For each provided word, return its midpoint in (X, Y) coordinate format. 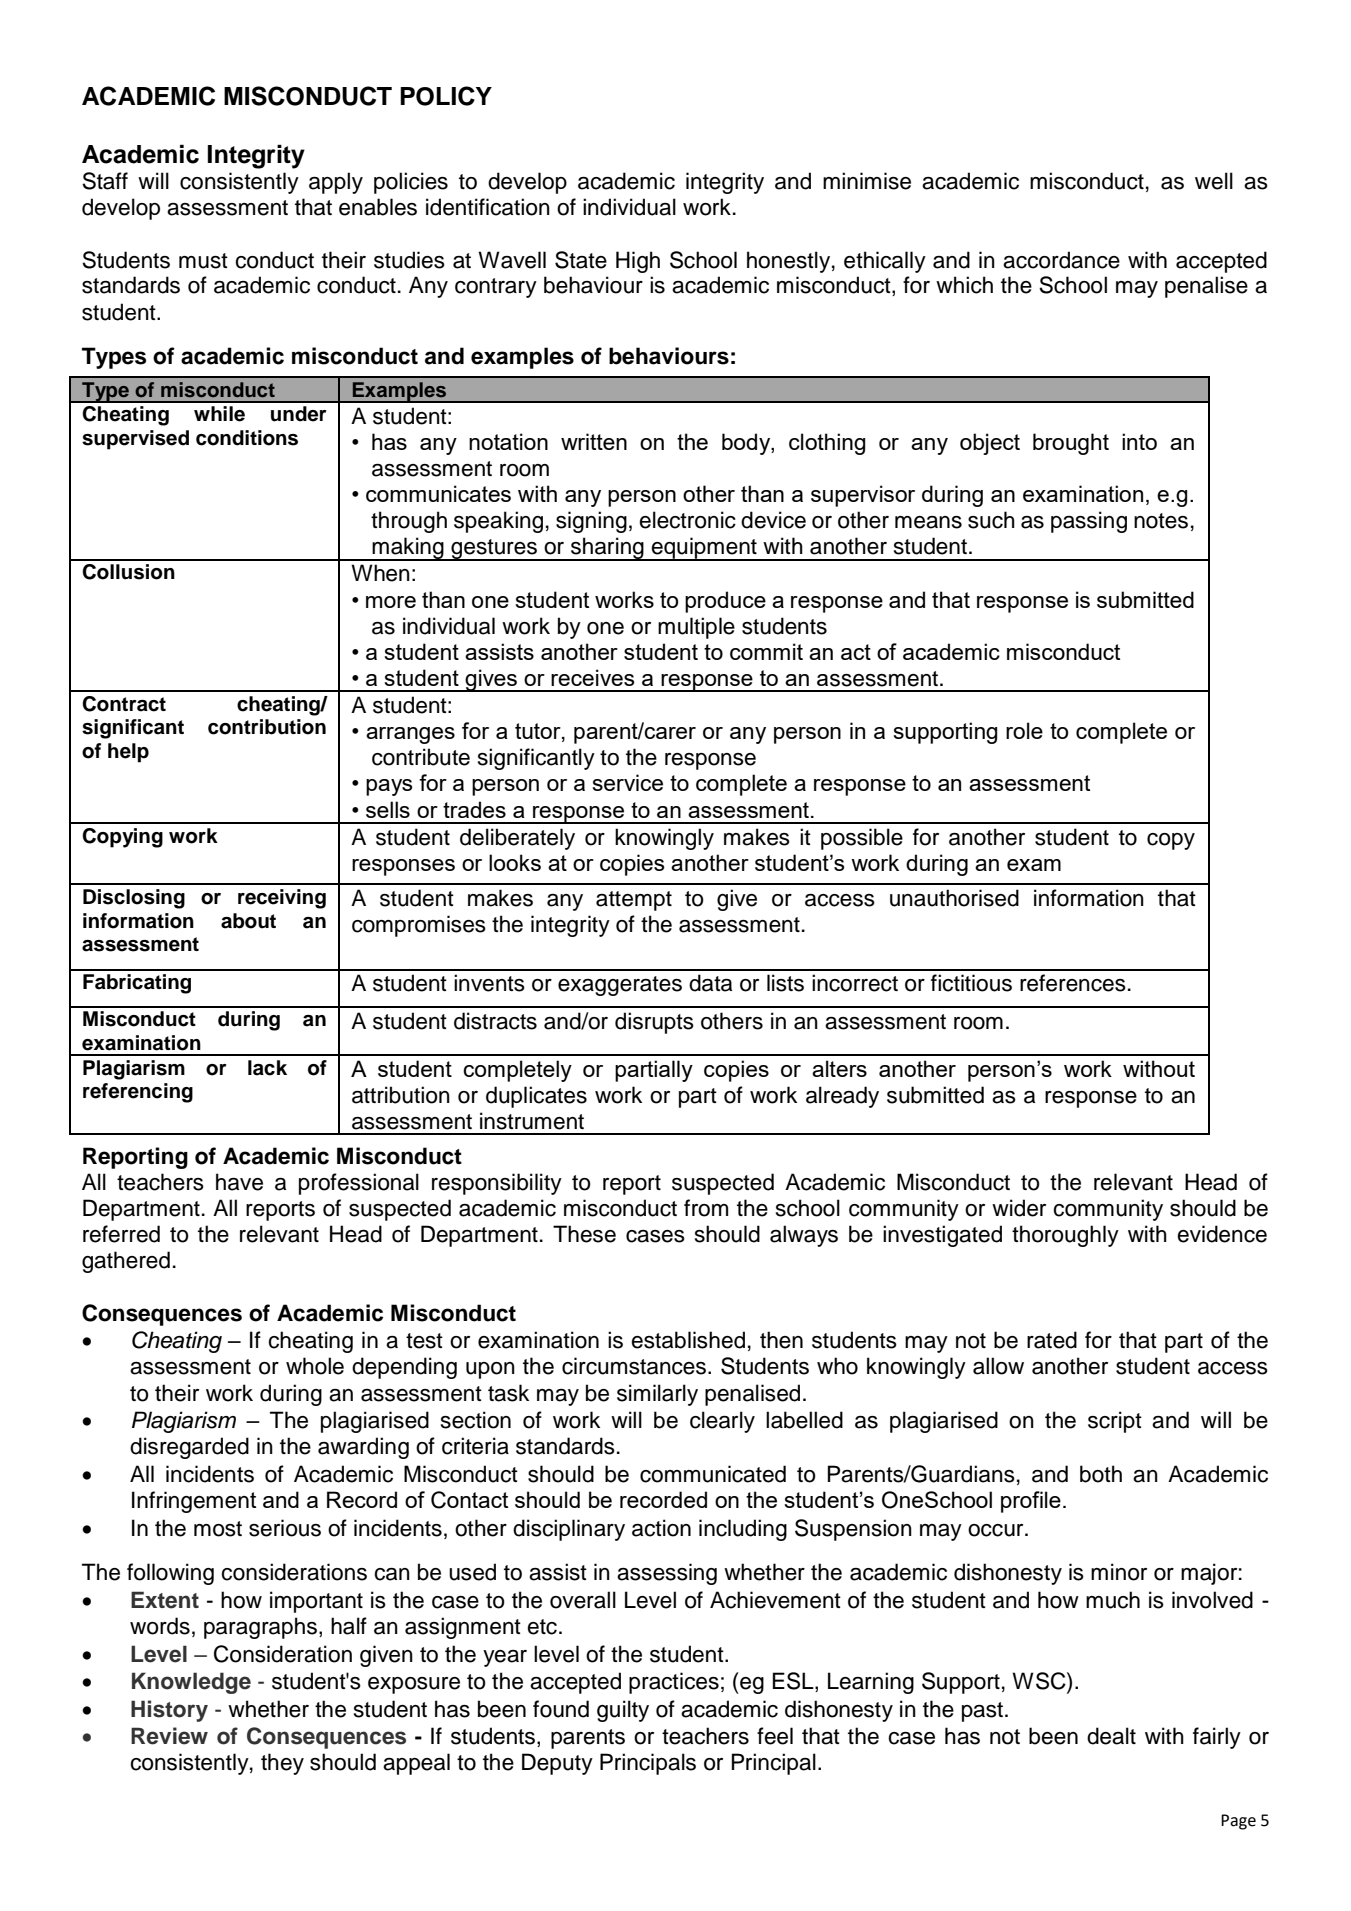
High (638, 262)
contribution (267, 727)
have (239, 1182)
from (706, 1208)
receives (592, 677)
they (282, 1764)
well (1214, 181)
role (1024, 730)
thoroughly (1065, 1236)
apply (336, 183)
